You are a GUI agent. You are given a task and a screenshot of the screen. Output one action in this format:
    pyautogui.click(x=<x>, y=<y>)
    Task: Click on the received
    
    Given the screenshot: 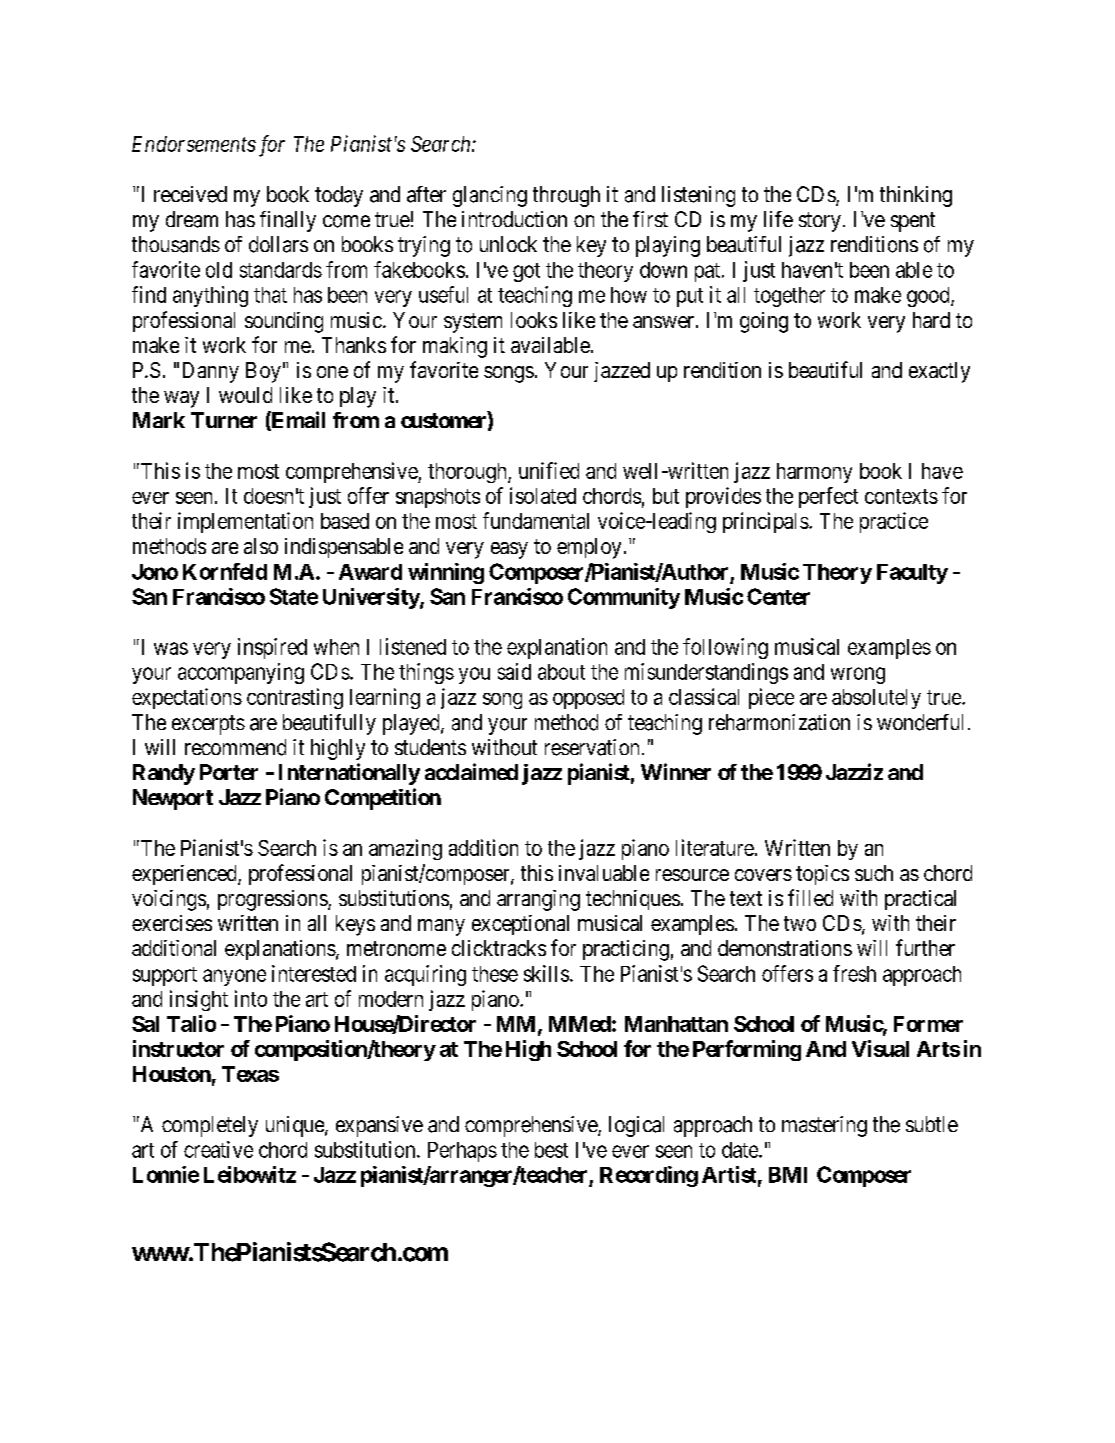 What is the action you would take?
    pyautogui.click(x=190, y=194)
